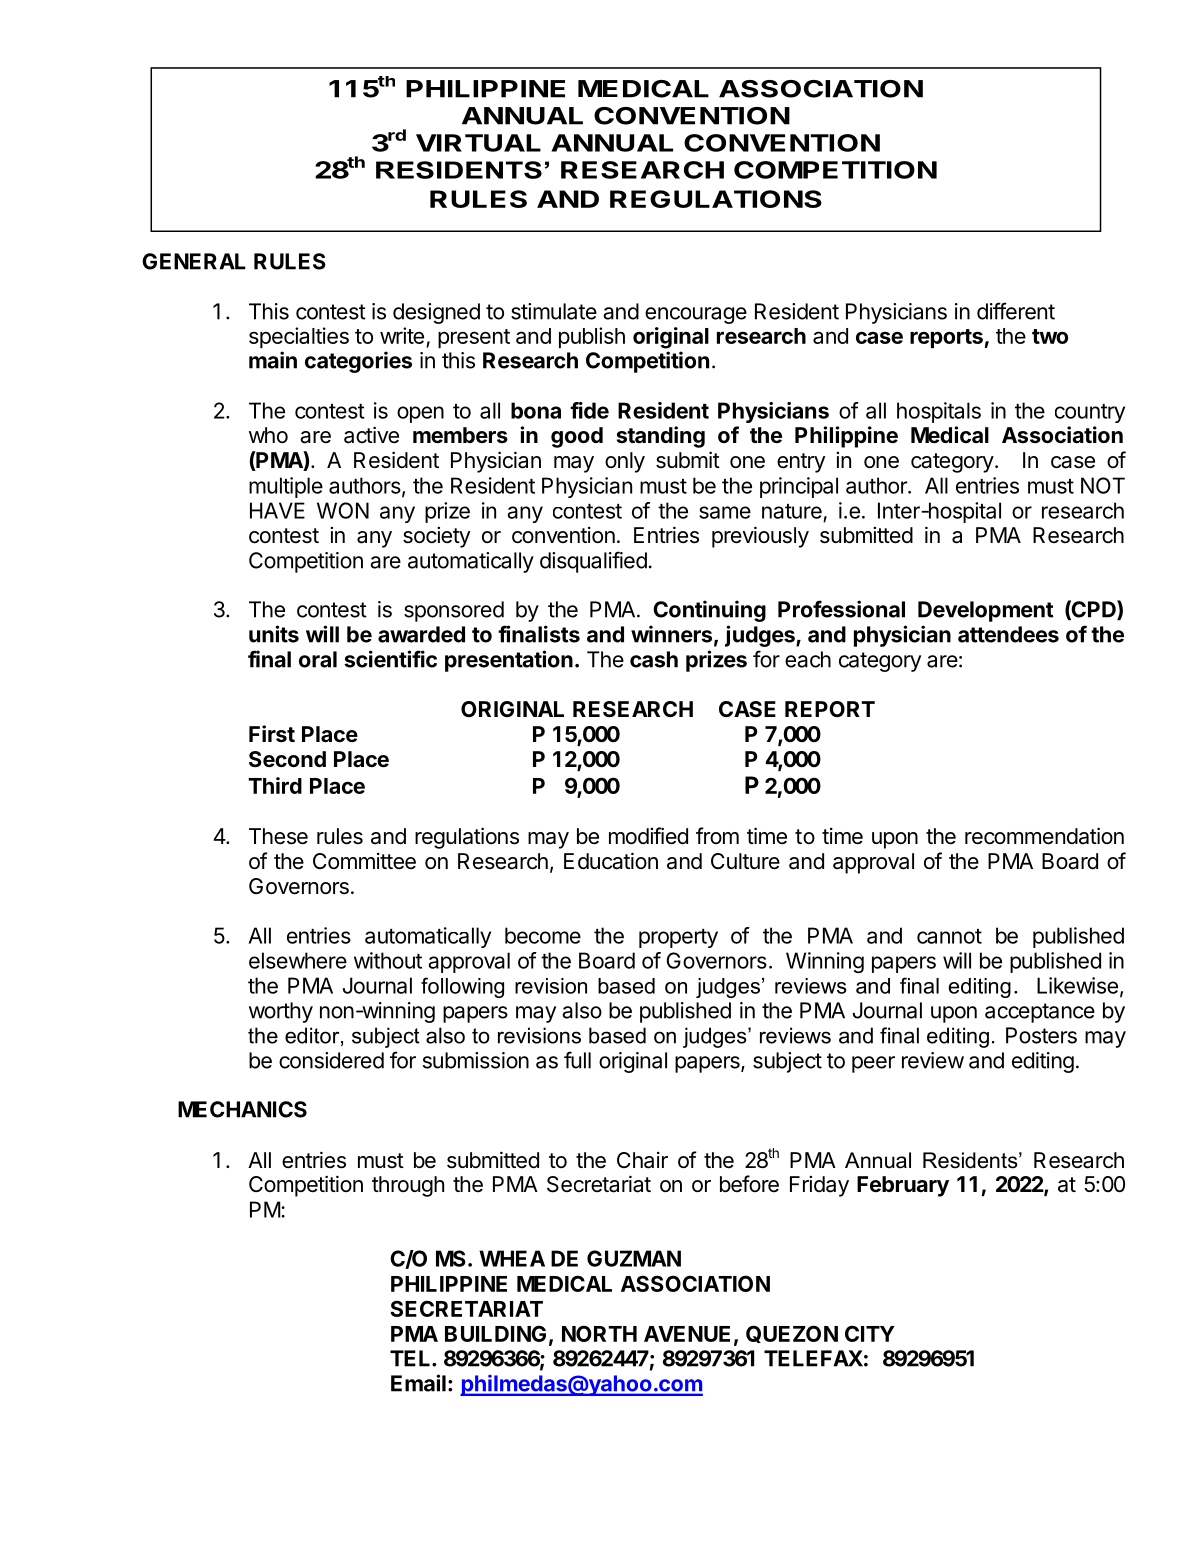  Describe the element at coordinates (648, 836) in the screenshot. I see `modified` at that location.
